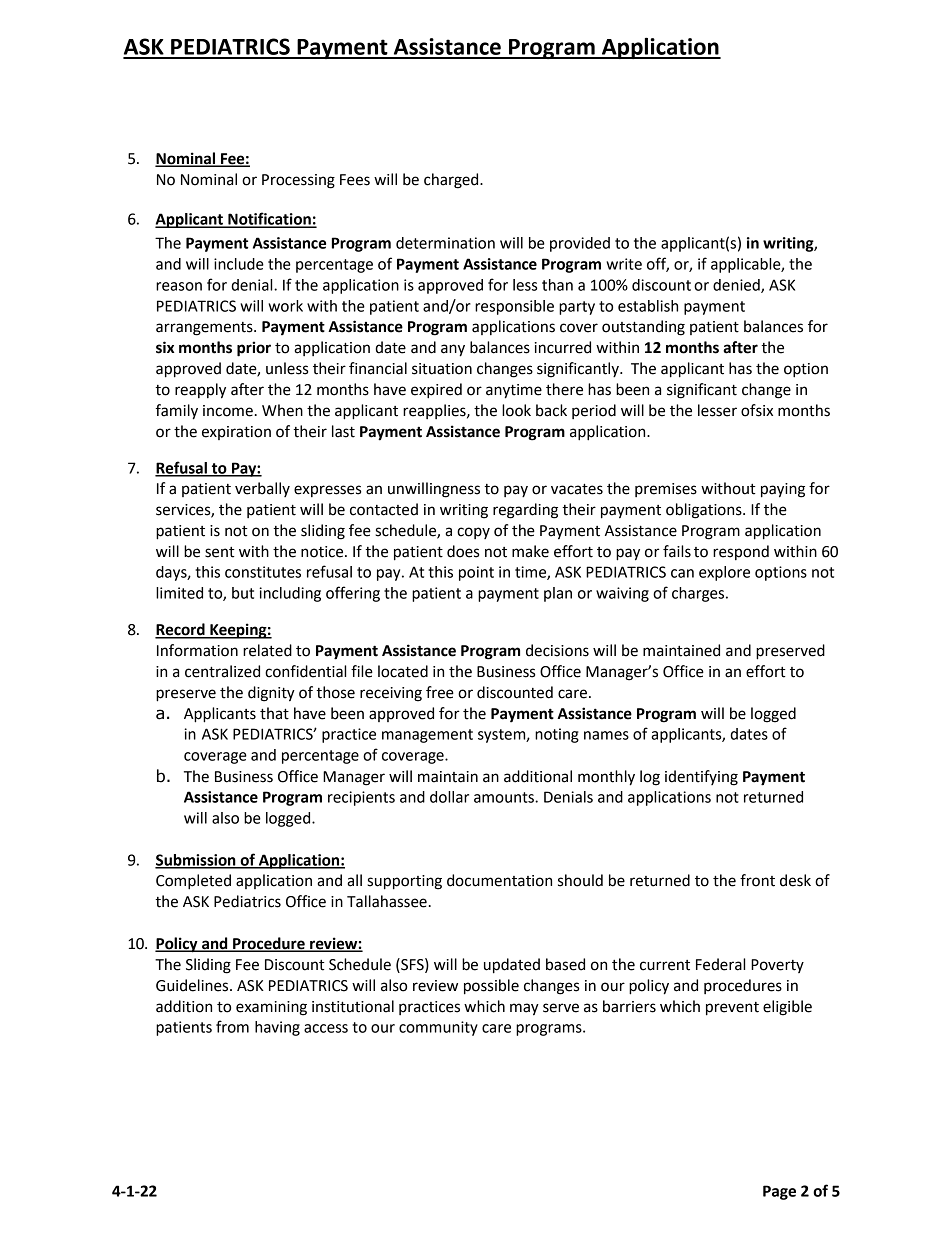  Describe the element at coordinates (666, 490) in the image. I see `premises` at that location.
